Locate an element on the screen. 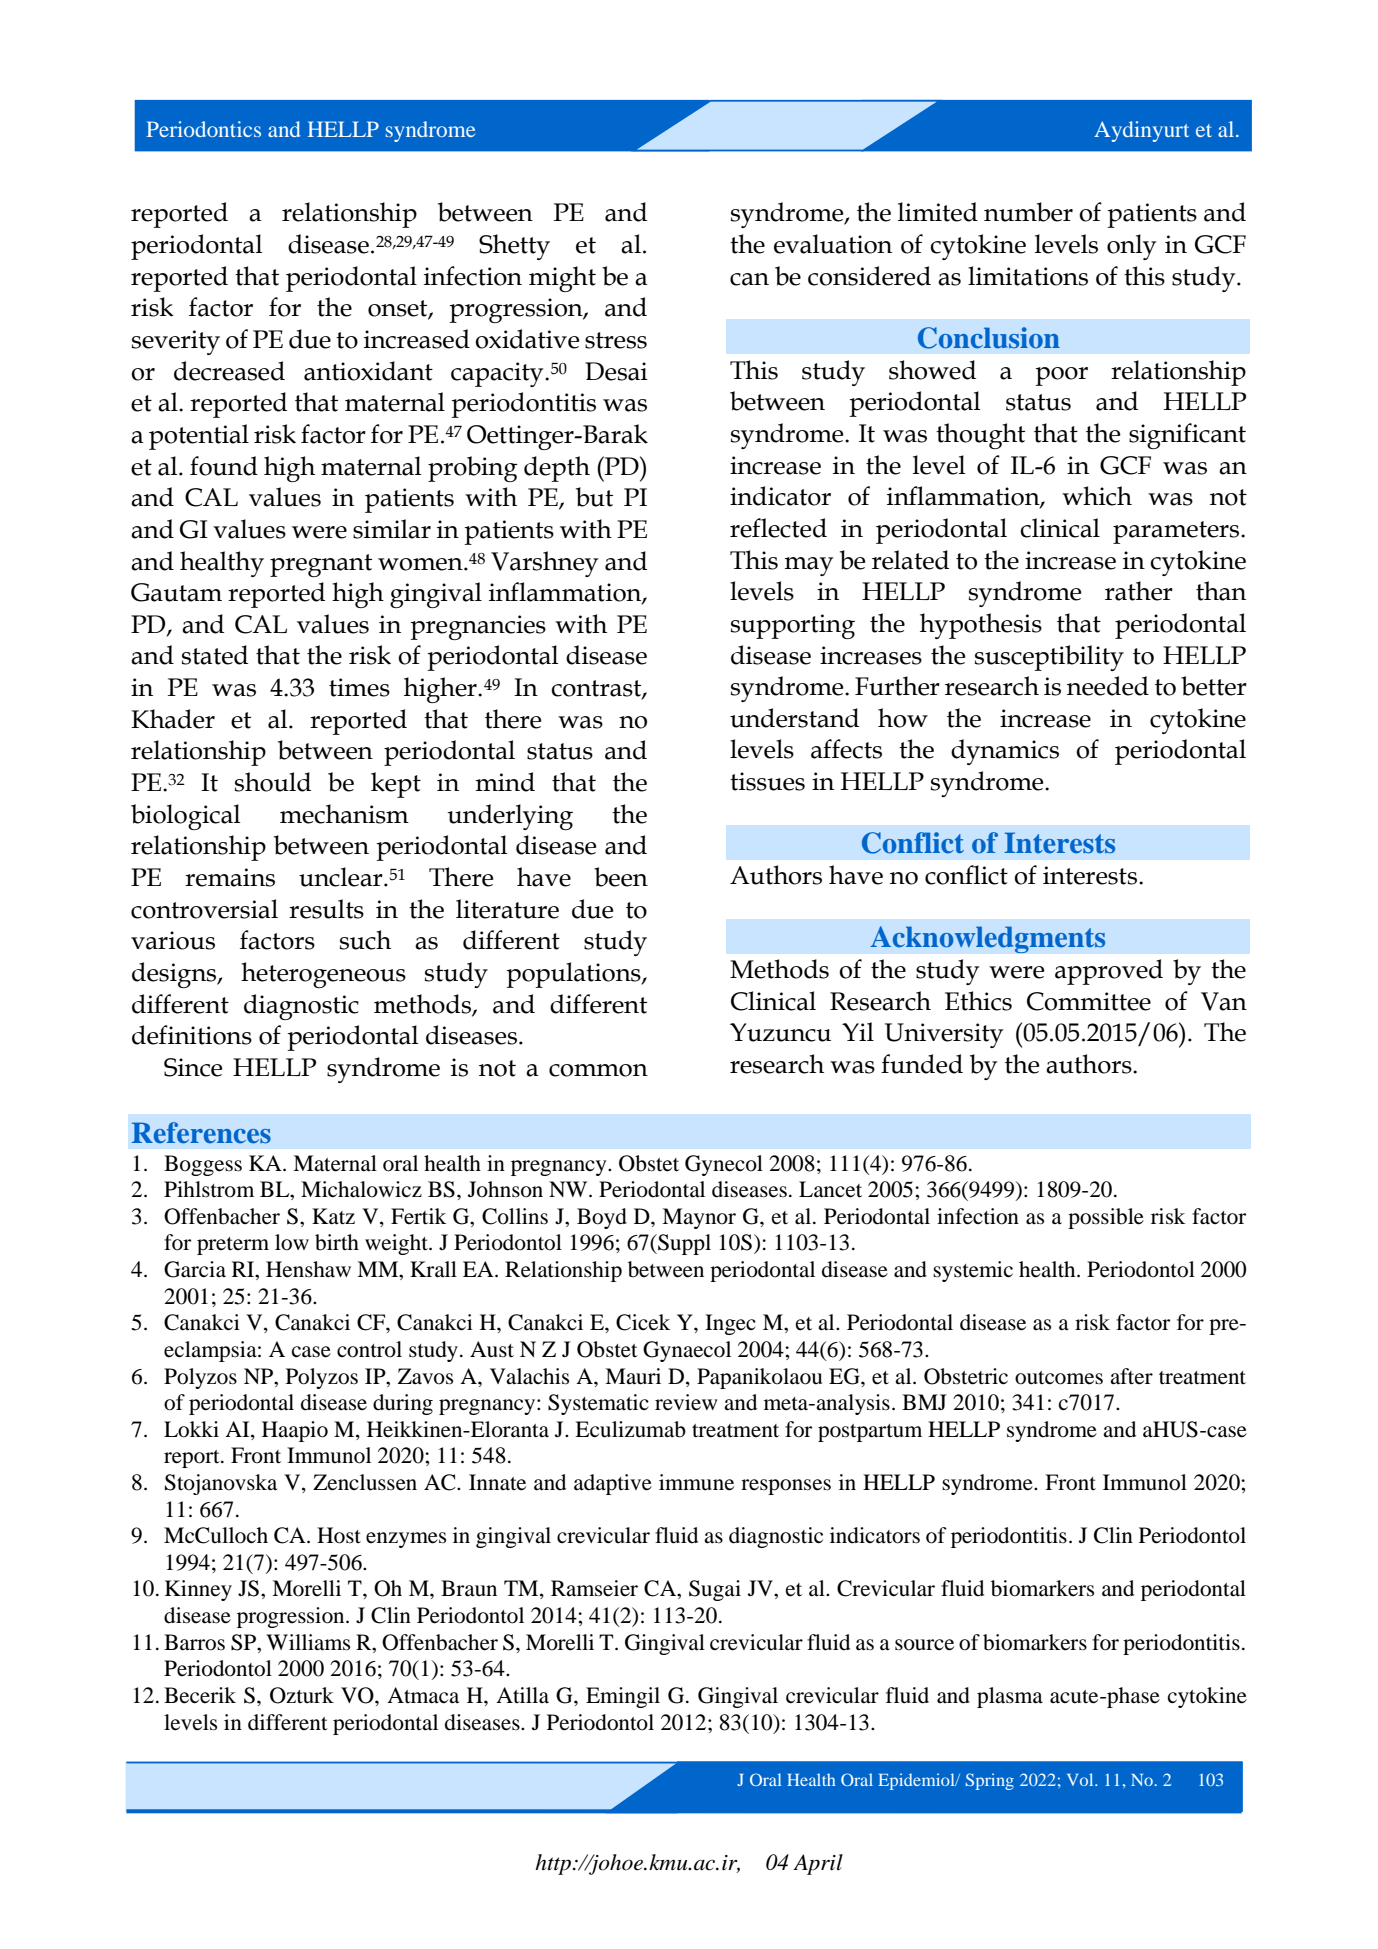 This screenshot has height=1949, width=1378. Periodontics is located at coordinates (203, 129).
